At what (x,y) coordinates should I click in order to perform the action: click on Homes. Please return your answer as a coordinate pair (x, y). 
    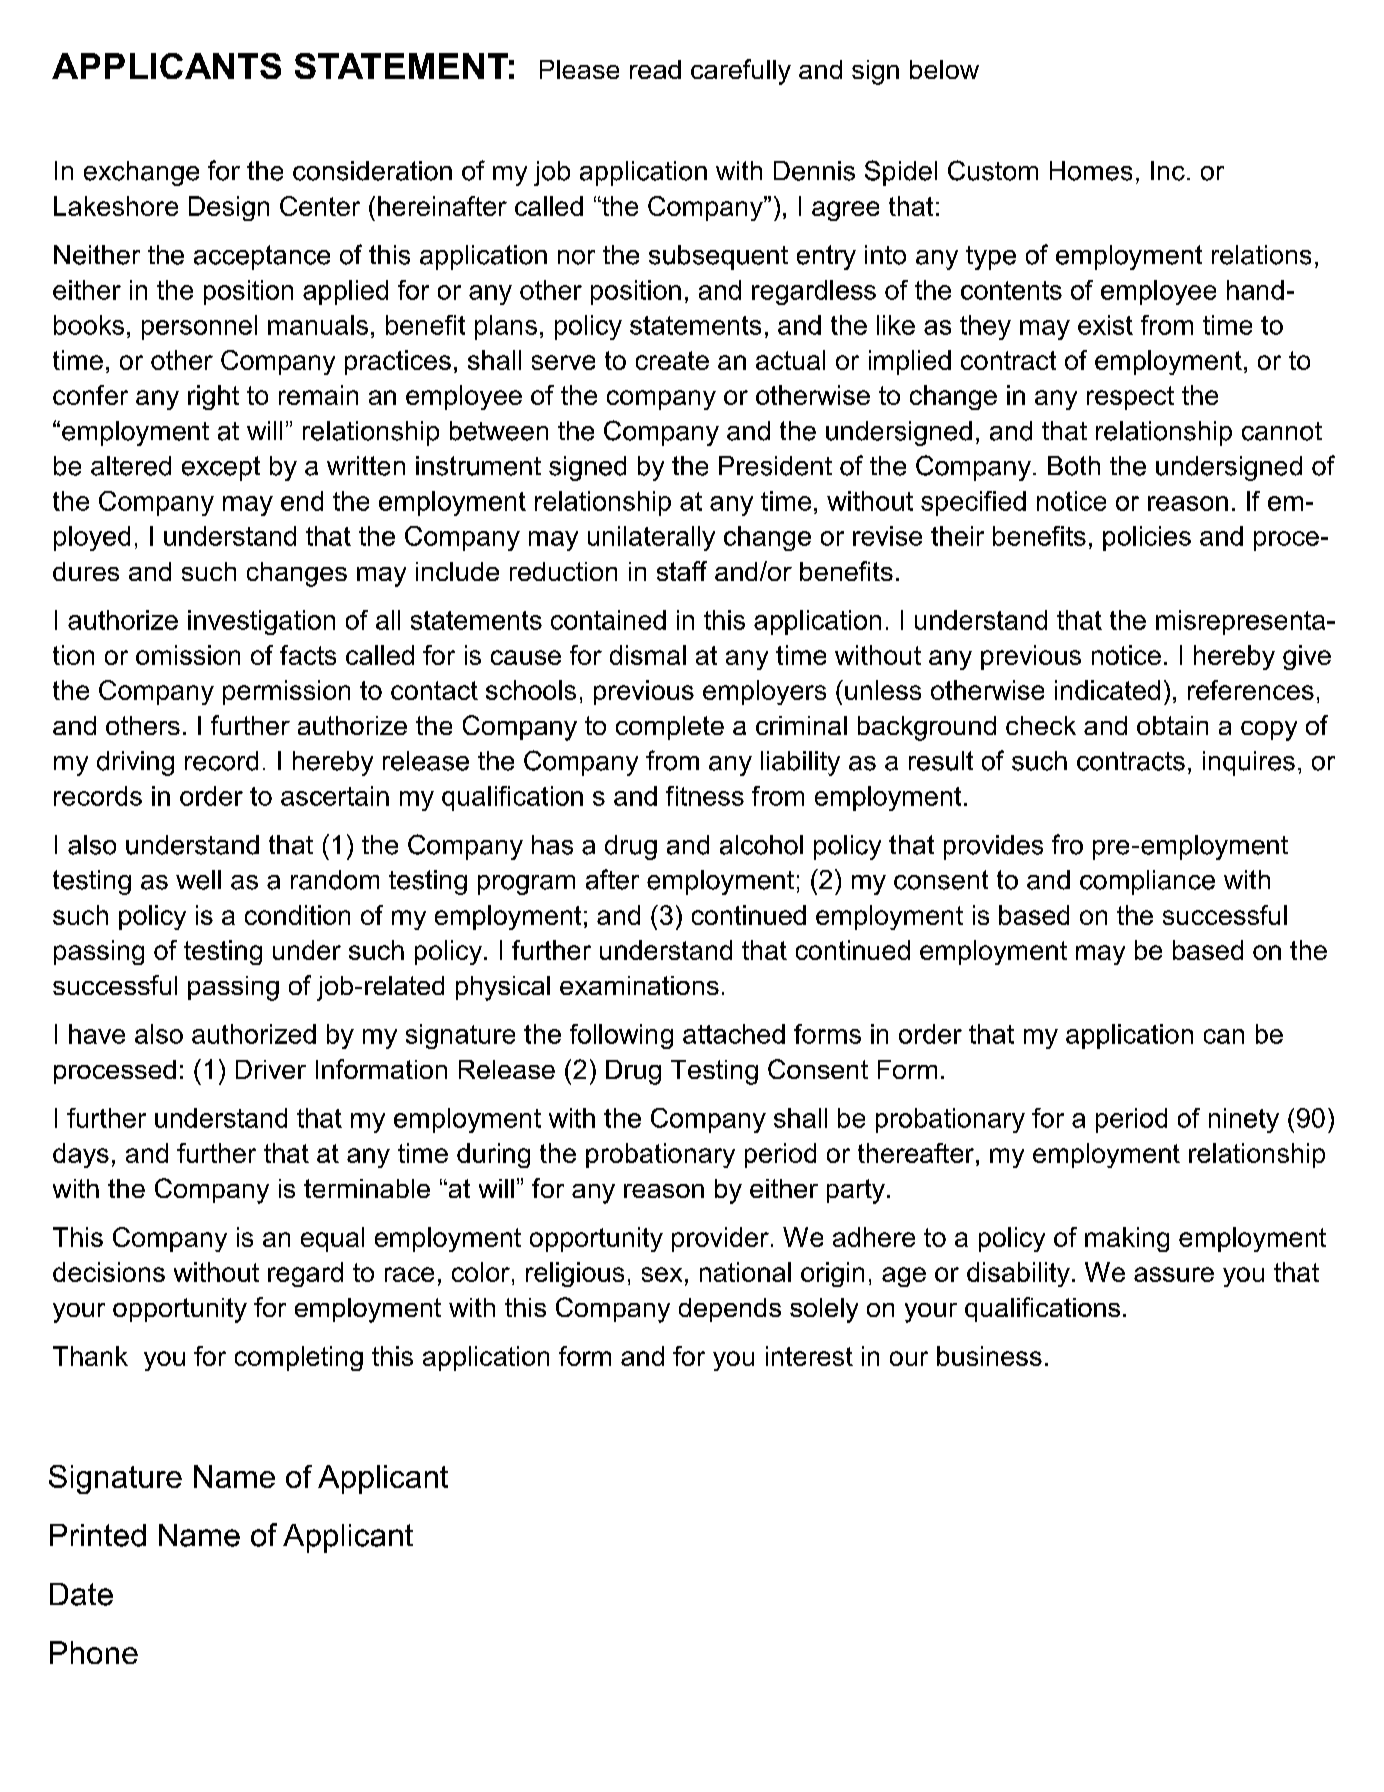
    Looking at the image, I should click on (1091, 171).
